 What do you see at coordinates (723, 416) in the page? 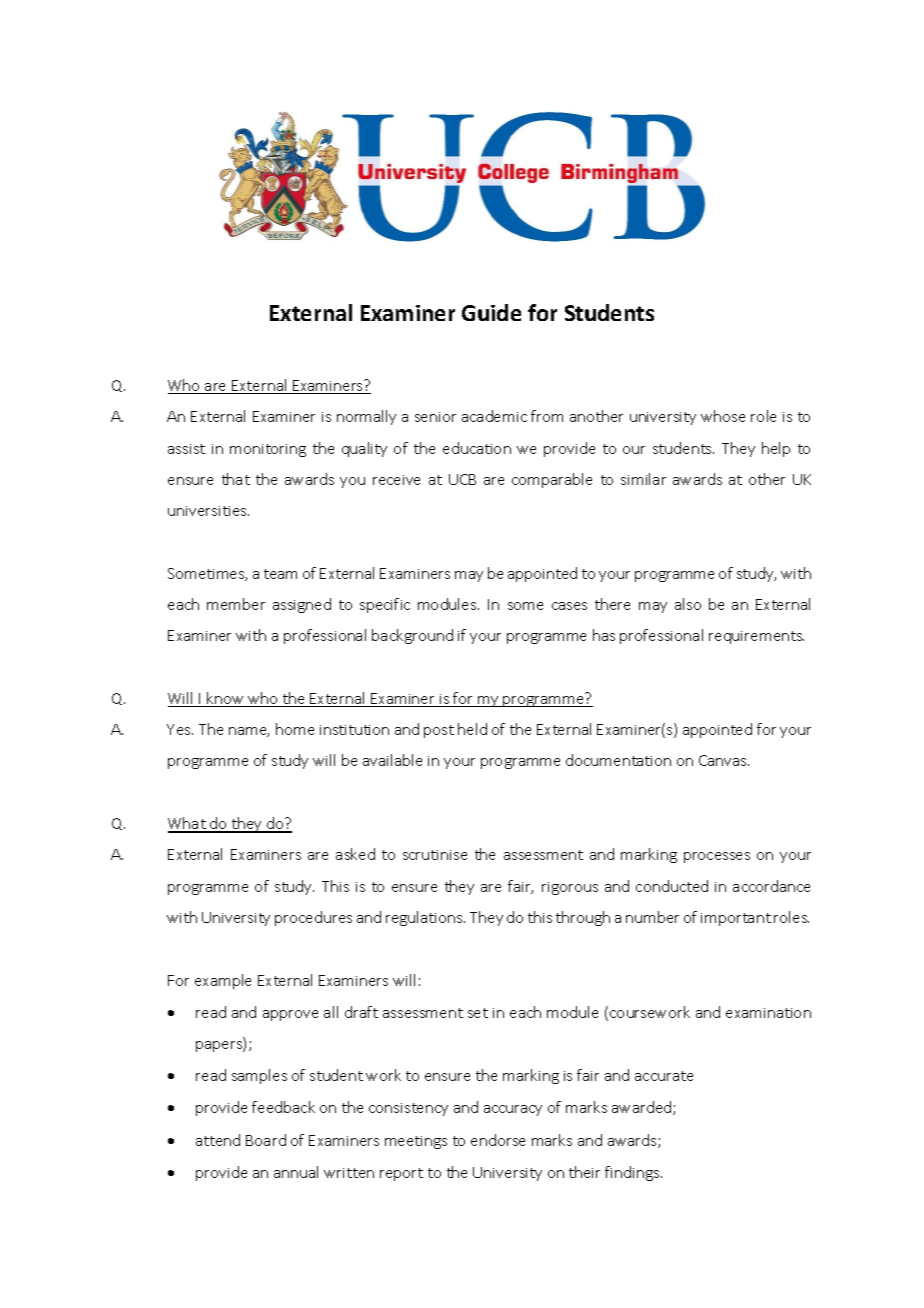
I see `whose` at bounding box center [723, 416].
